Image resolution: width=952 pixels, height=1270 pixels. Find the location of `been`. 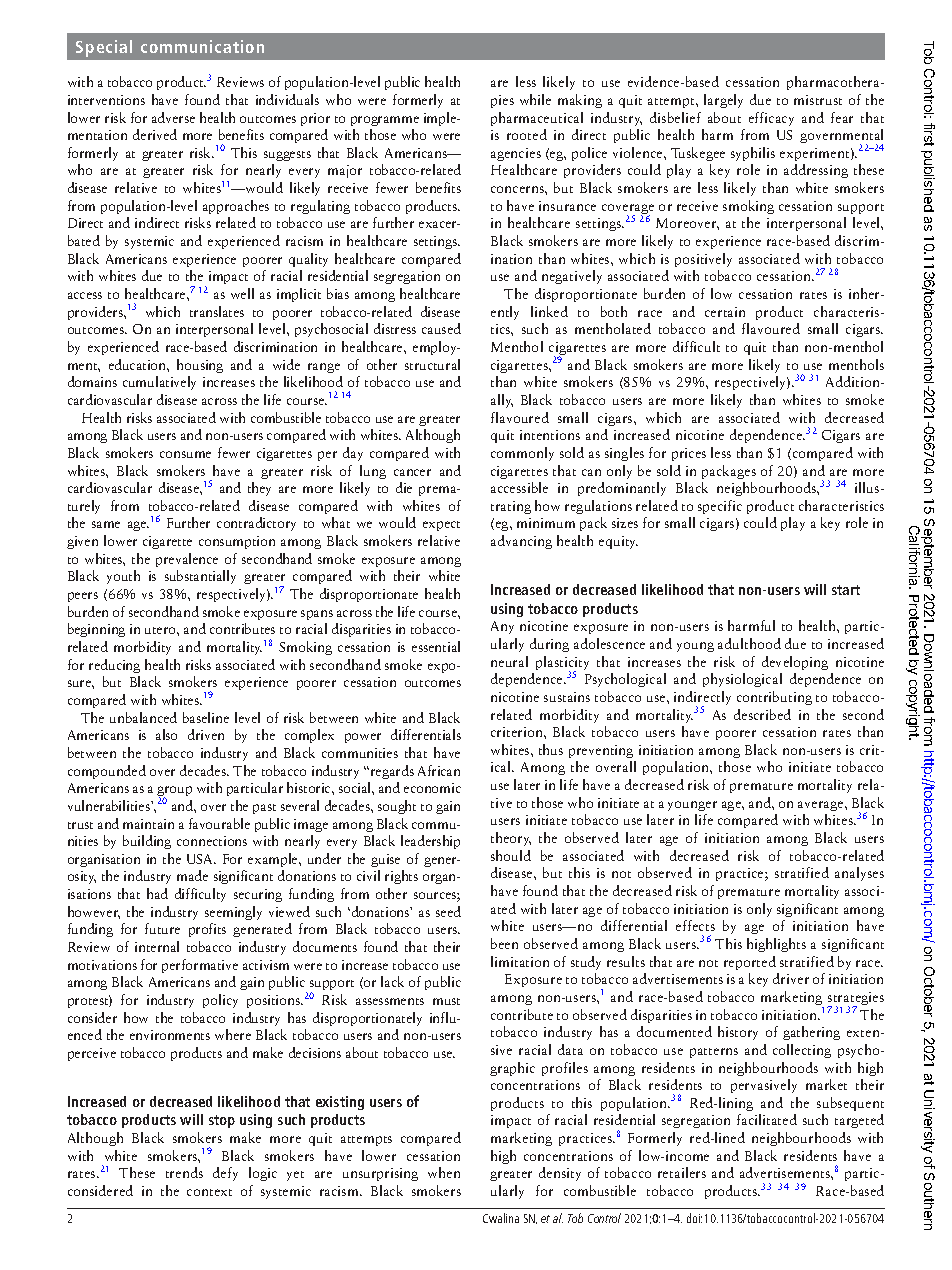

been is located at coordinates (504, 943).
